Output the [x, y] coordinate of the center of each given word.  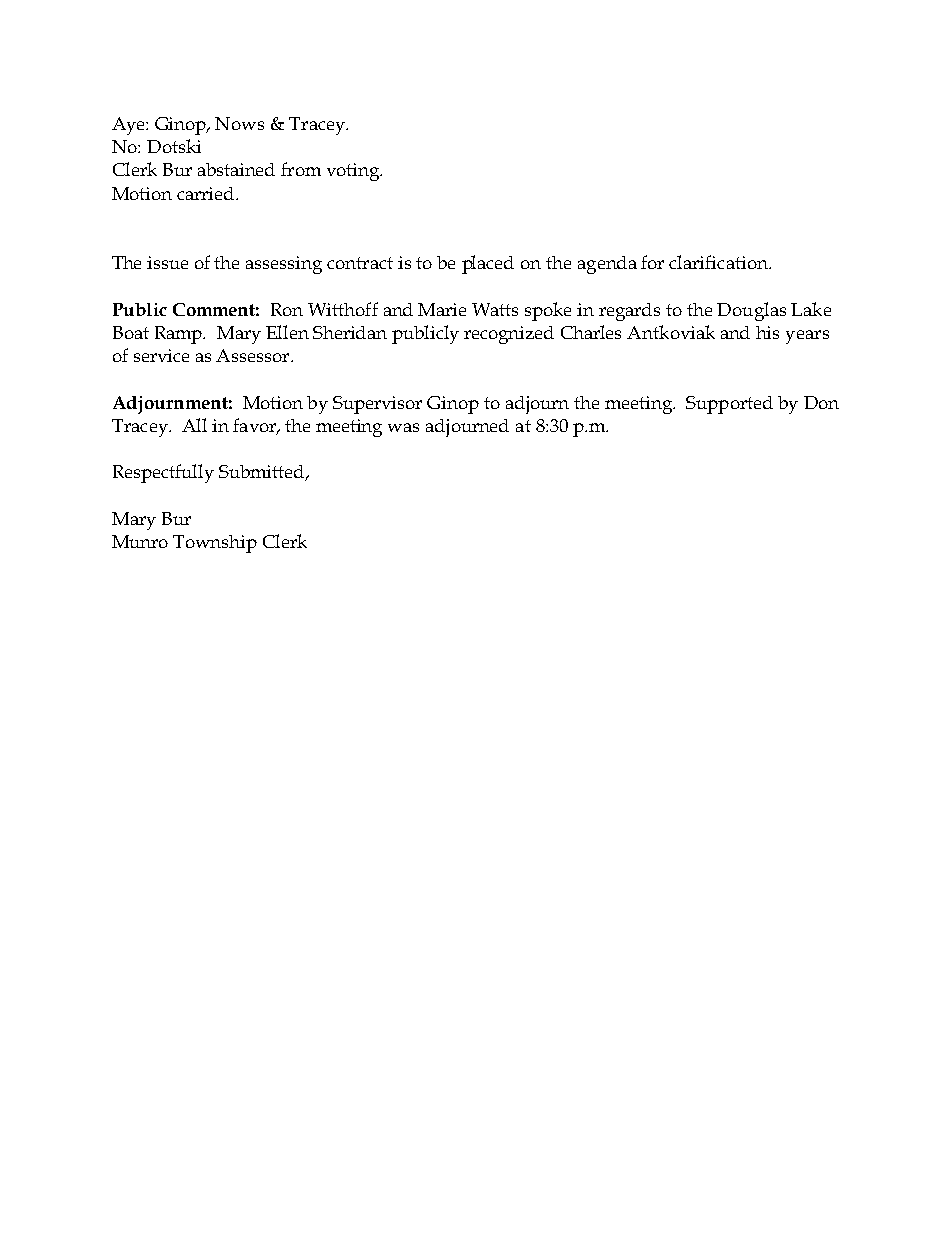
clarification [719, 262]
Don [821, 402]
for [652, 262]
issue [167, 262]
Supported [729, 405]
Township [215, 544]
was [403, 427]
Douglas [751, 311]
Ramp [180, 335]
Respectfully [163, 473]
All [194, 425]
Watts [495, 309]
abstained [236, 169]
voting [354, 172]
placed [488, 264]
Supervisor [377, 405]
